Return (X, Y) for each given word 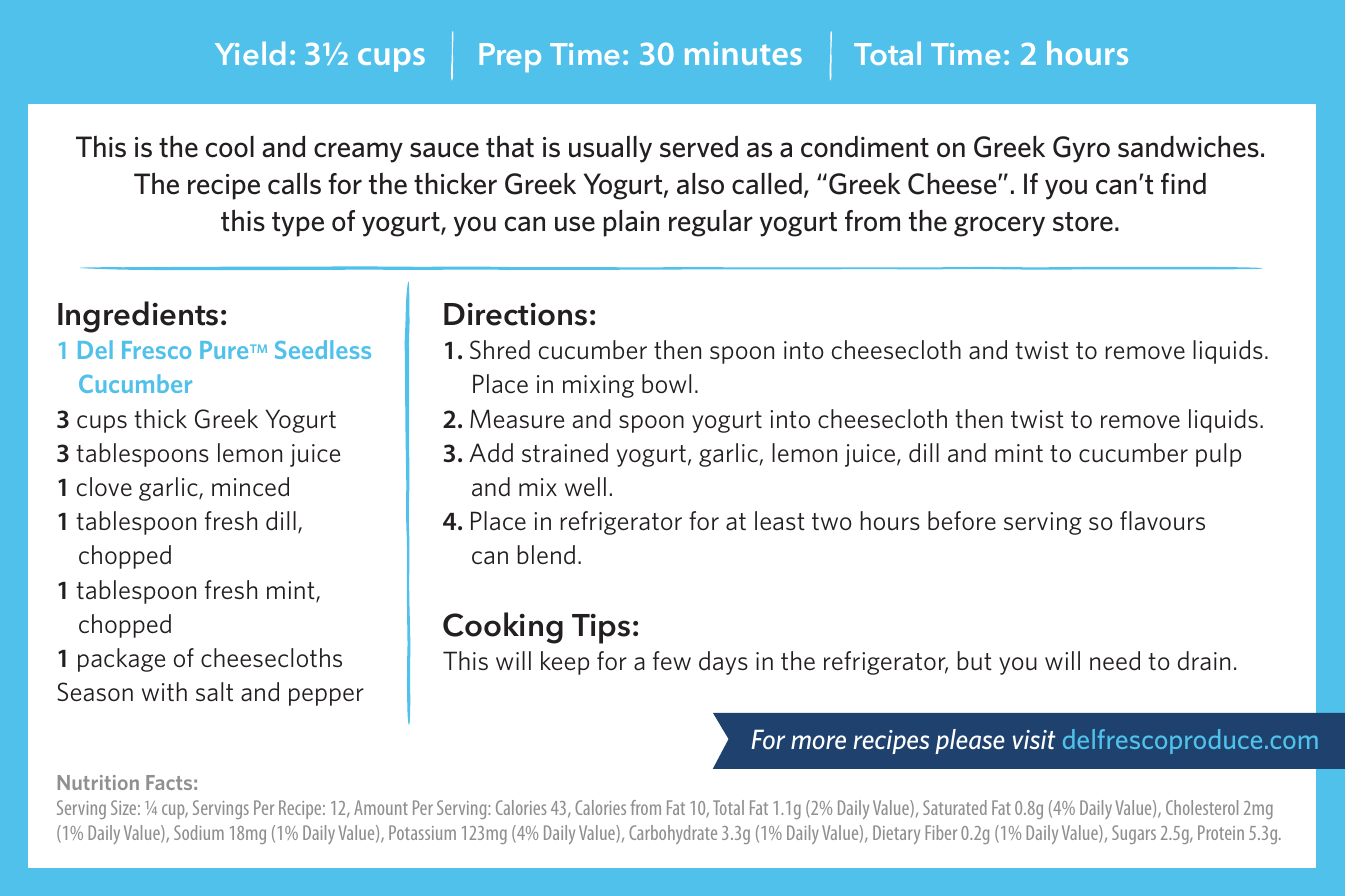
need (1115, 661)
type (298, 224)
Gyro (1081, 149)
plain (631, 223)
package (121, 660)
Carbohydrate (673, 834)
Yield (250, 53)
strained (565, 453)
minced (250, 487)
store (1083, 222)
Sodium (199, 832)
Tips (601, 629)
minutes (743, 53)
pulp (1218, 455)
